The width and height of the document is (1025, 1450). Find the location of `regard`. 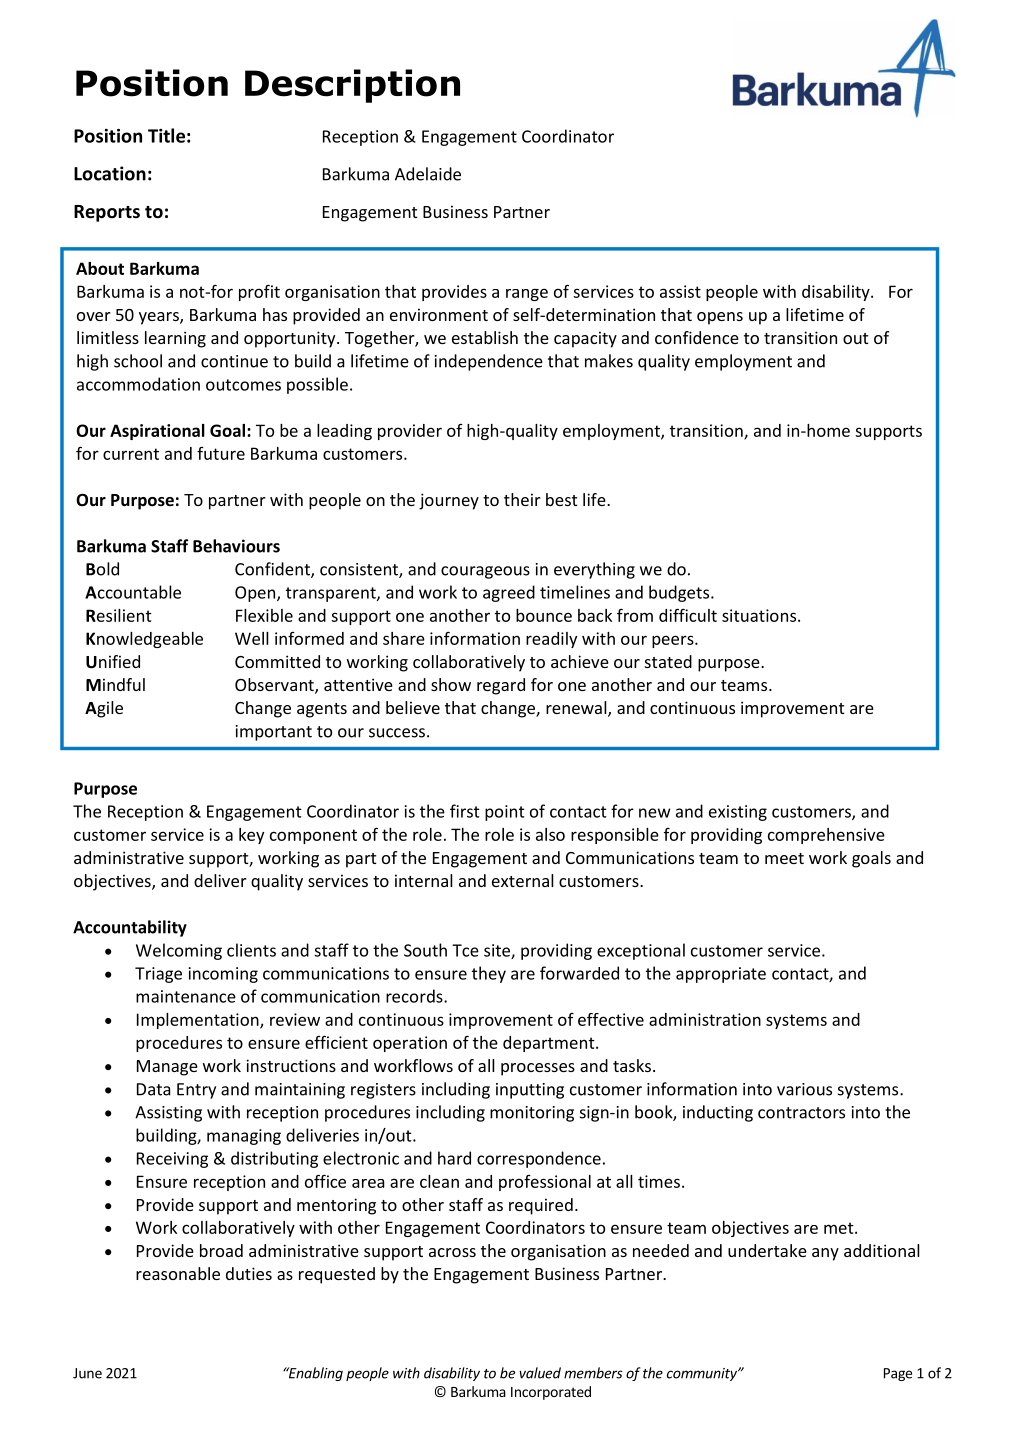

regard is located at coordinates (501, 686).
